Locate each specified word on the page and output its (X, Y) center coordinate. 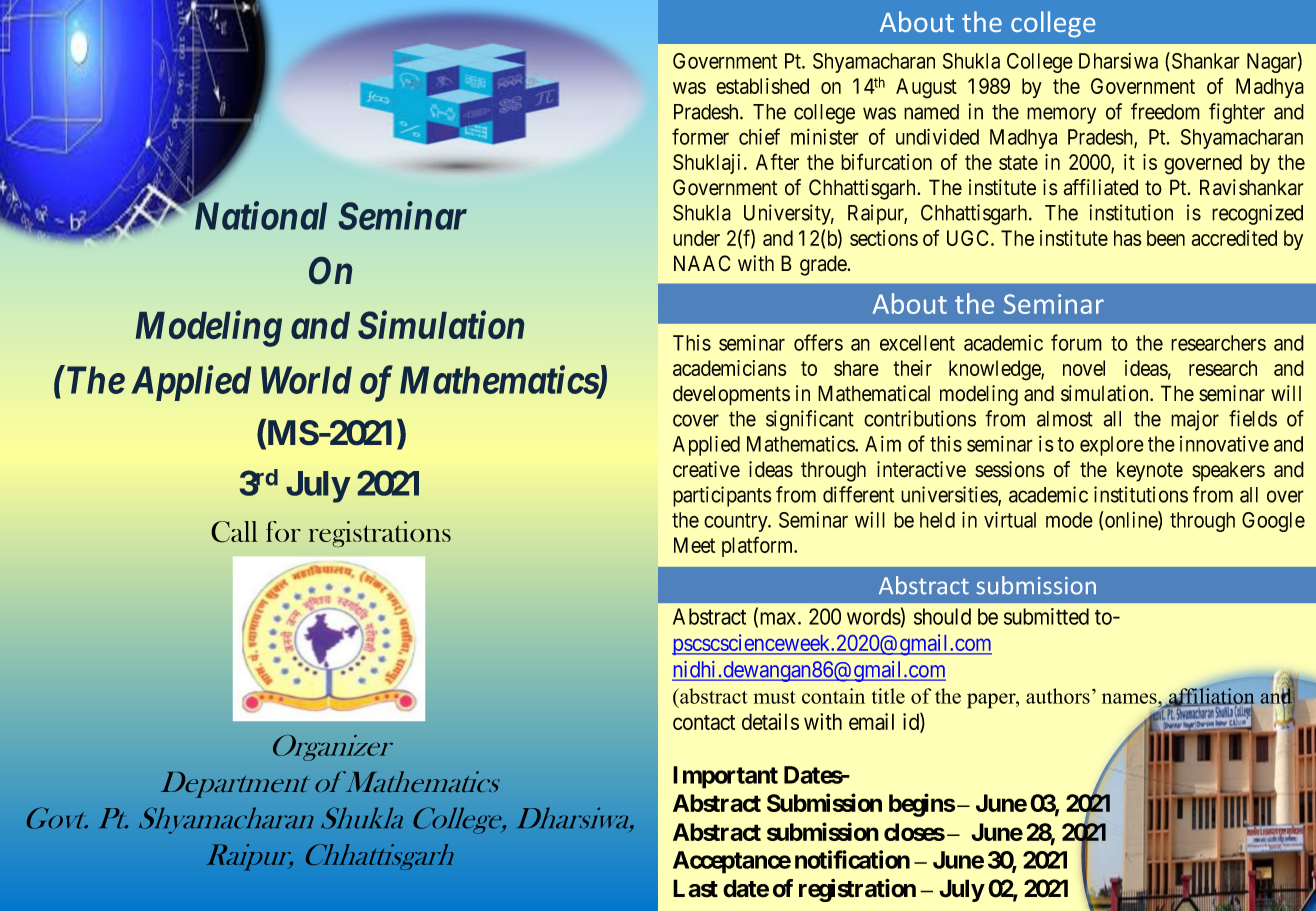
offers (818, 342)
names (1130, 698)
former (700, 136)
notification (852, 859)
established (762, 86)
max (778, 619)
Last (695, 888)
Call (234, 532)
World (306, 380)
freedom (1165, 111)
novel (1084, 368)
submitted (1046, 616)
